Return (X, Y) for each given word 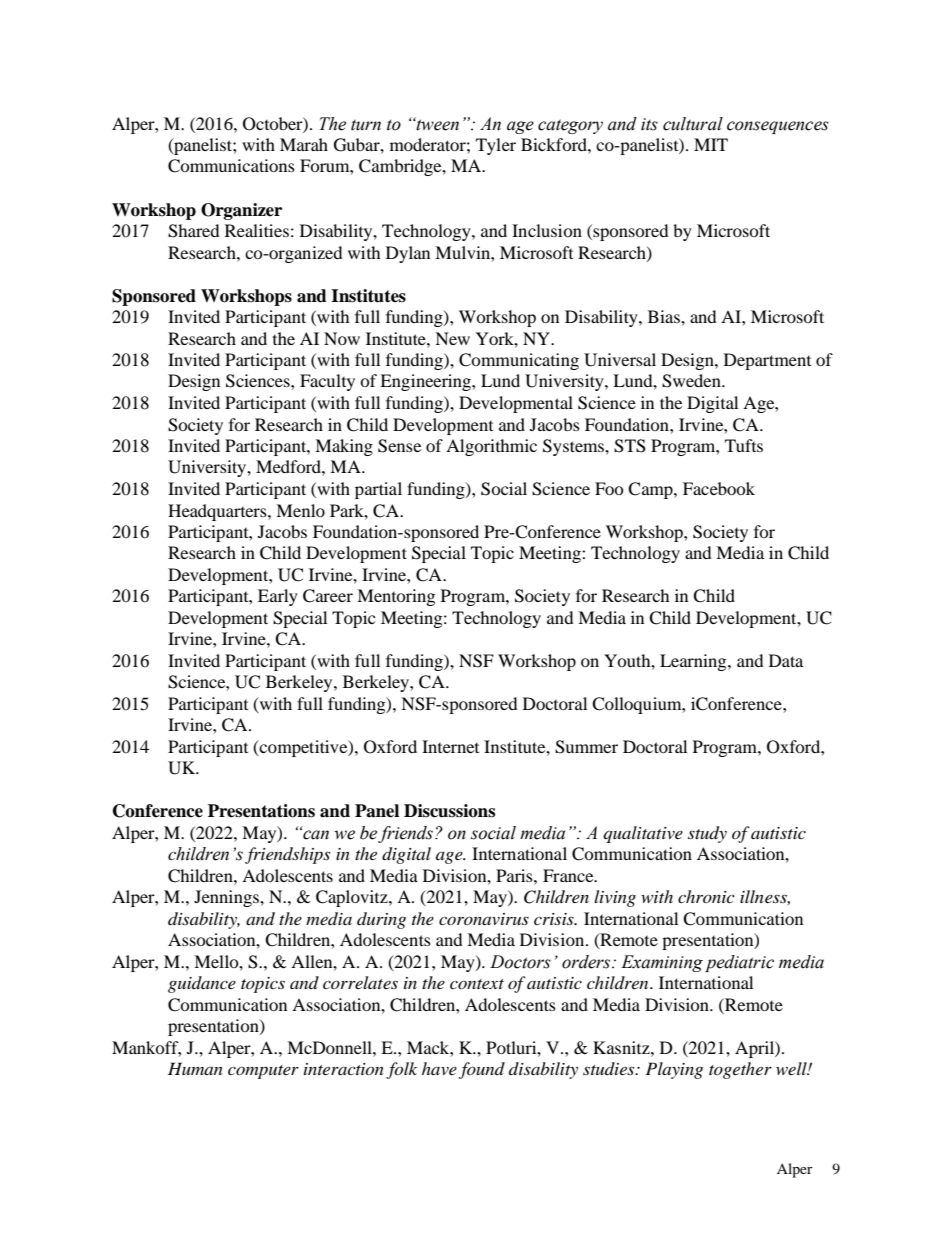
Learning (694, 662)
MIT (711, 144)
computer (263, 1072)
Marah (304, 144)
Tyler (496, 146)
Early (278, 597)
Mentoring (396, 597)
